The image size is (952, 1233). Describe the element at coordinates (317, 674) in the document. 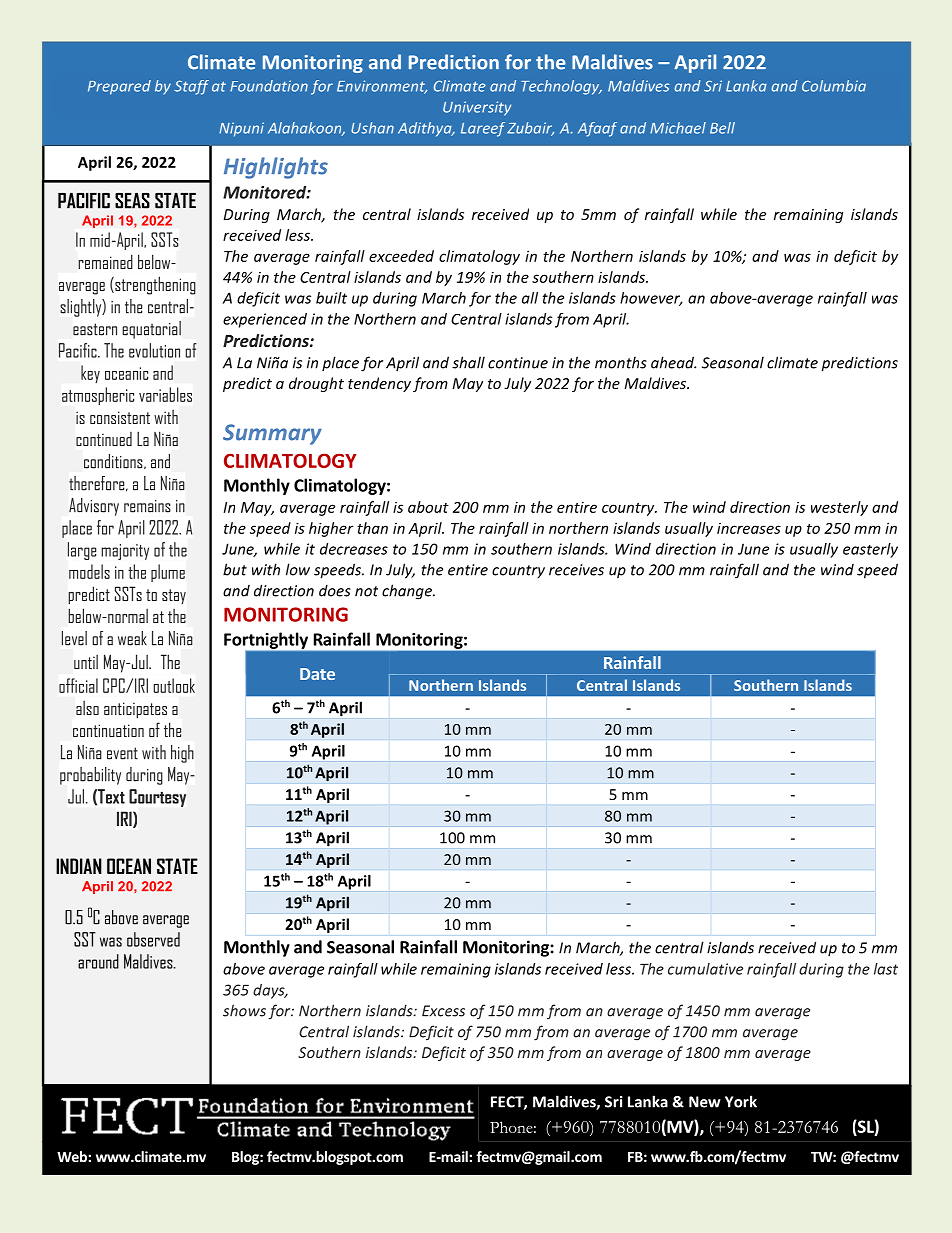

I see `Date` at that location.
